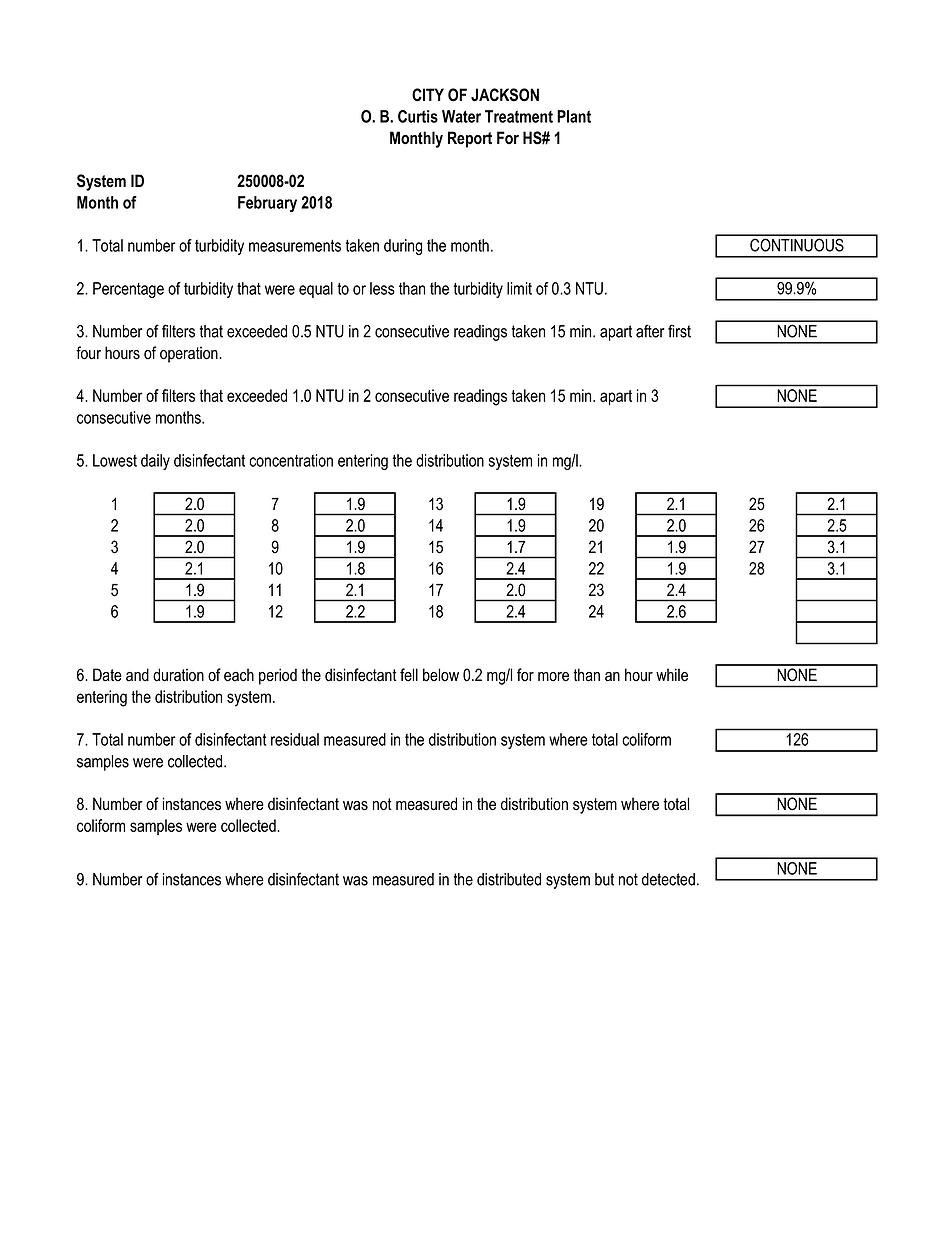 The width and height of the screenshot is (952, 1233). What do you see at coordinates (650, 331) in the screenshot?
I see `after` at bounding box center [650, 331].
